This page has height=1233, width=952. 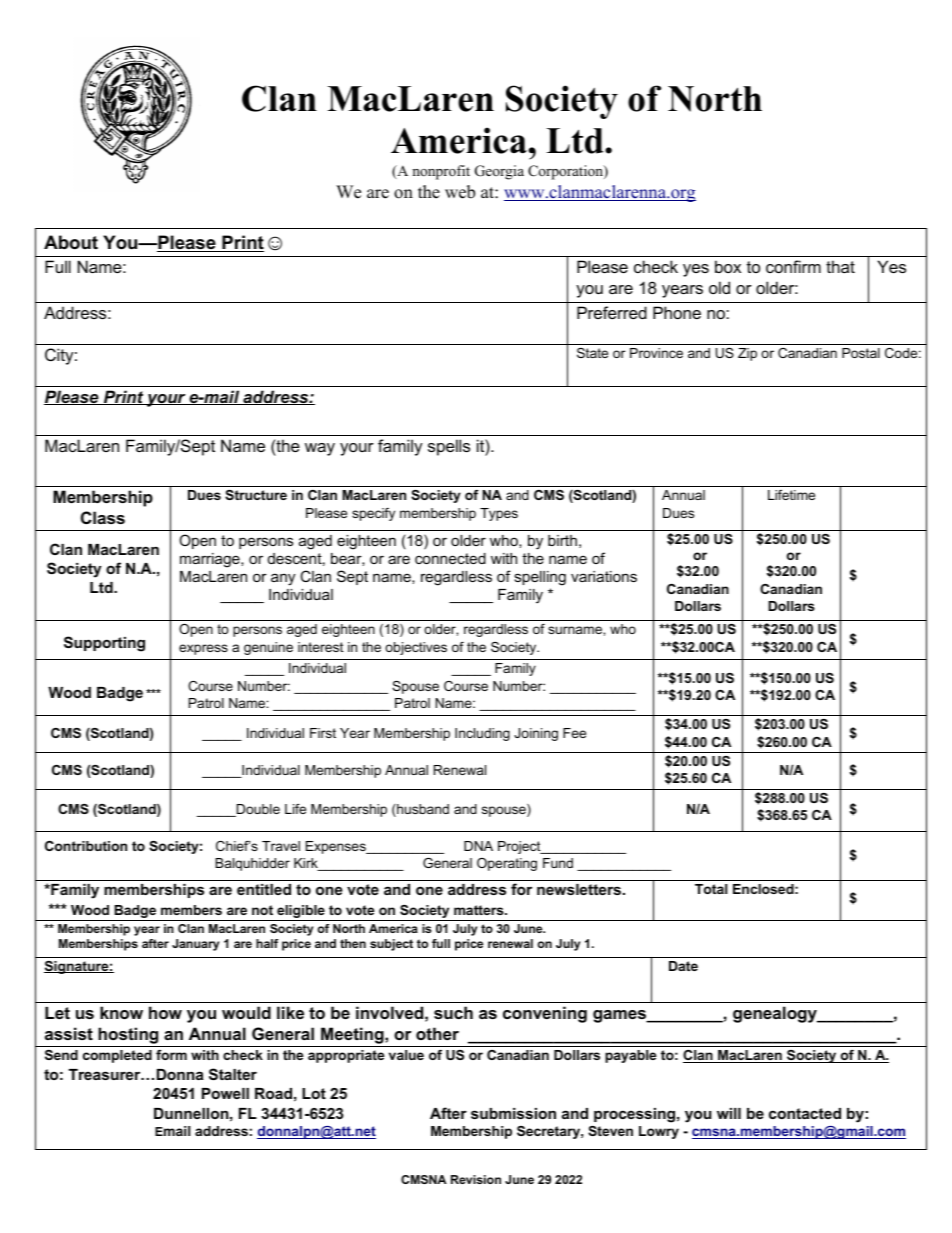 What do you see at coordinates (71, 242) in the page?
I see `About` at bounding box center [71, 242].
